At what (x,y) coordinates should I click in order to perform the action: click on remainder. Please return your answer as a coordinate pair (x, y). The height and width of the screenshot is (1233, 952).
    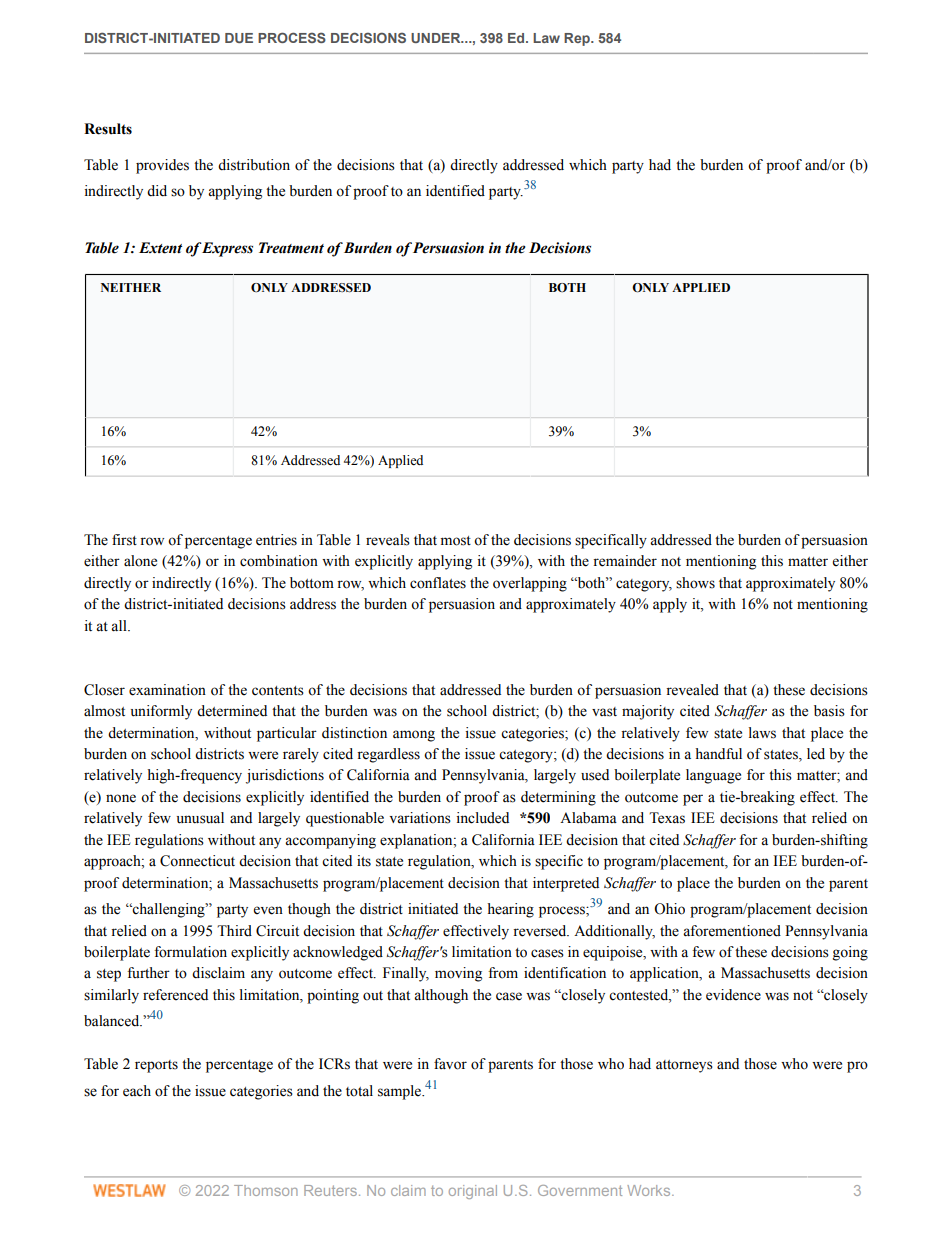
    Looking at the image, I should click on (625, 561).
